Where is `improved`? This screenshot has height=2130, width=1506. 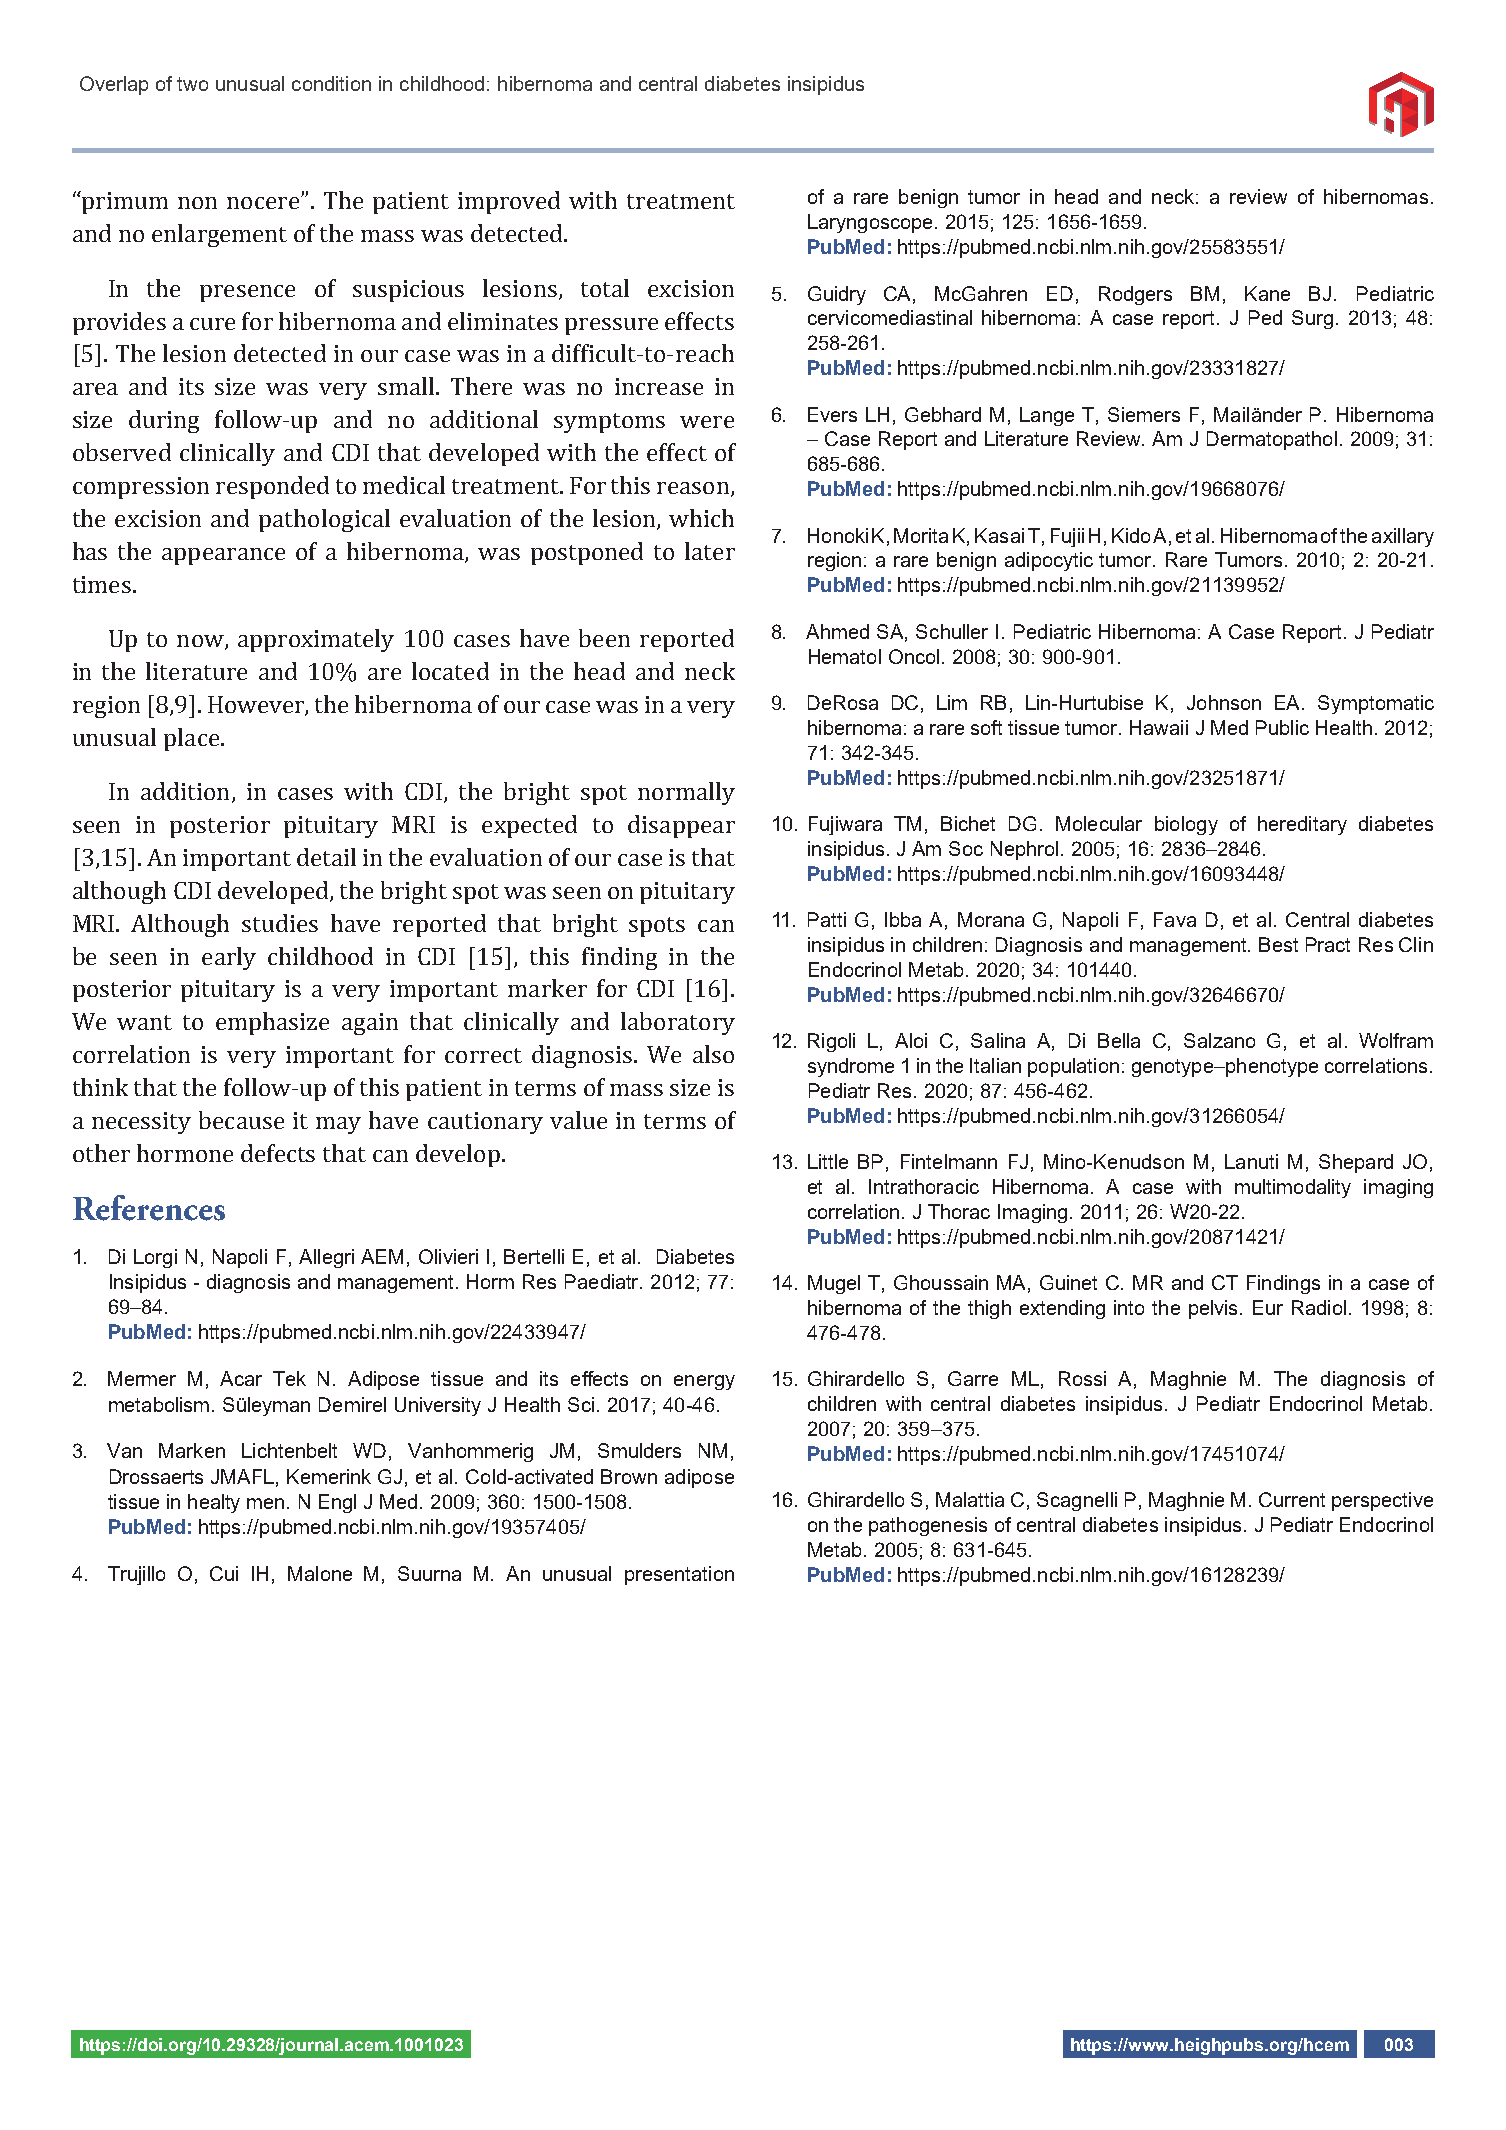 improved is located at coordinates (509, 202).
